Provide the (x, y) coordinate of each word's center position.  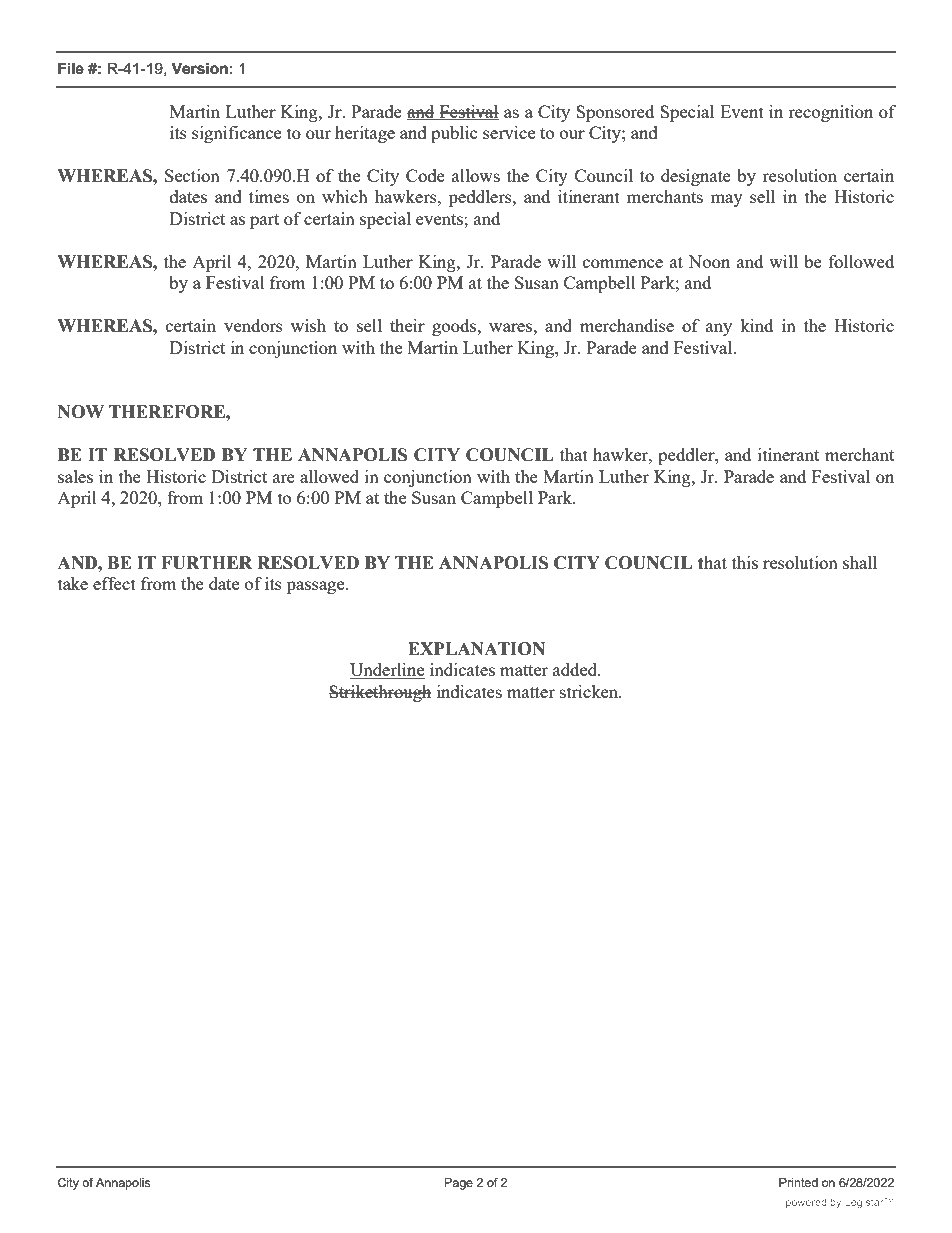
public (454, 134)
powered (806, 1203)
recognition (830, 113)
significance (236, 134)
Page (459, 1184)
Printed (798, 1182)
